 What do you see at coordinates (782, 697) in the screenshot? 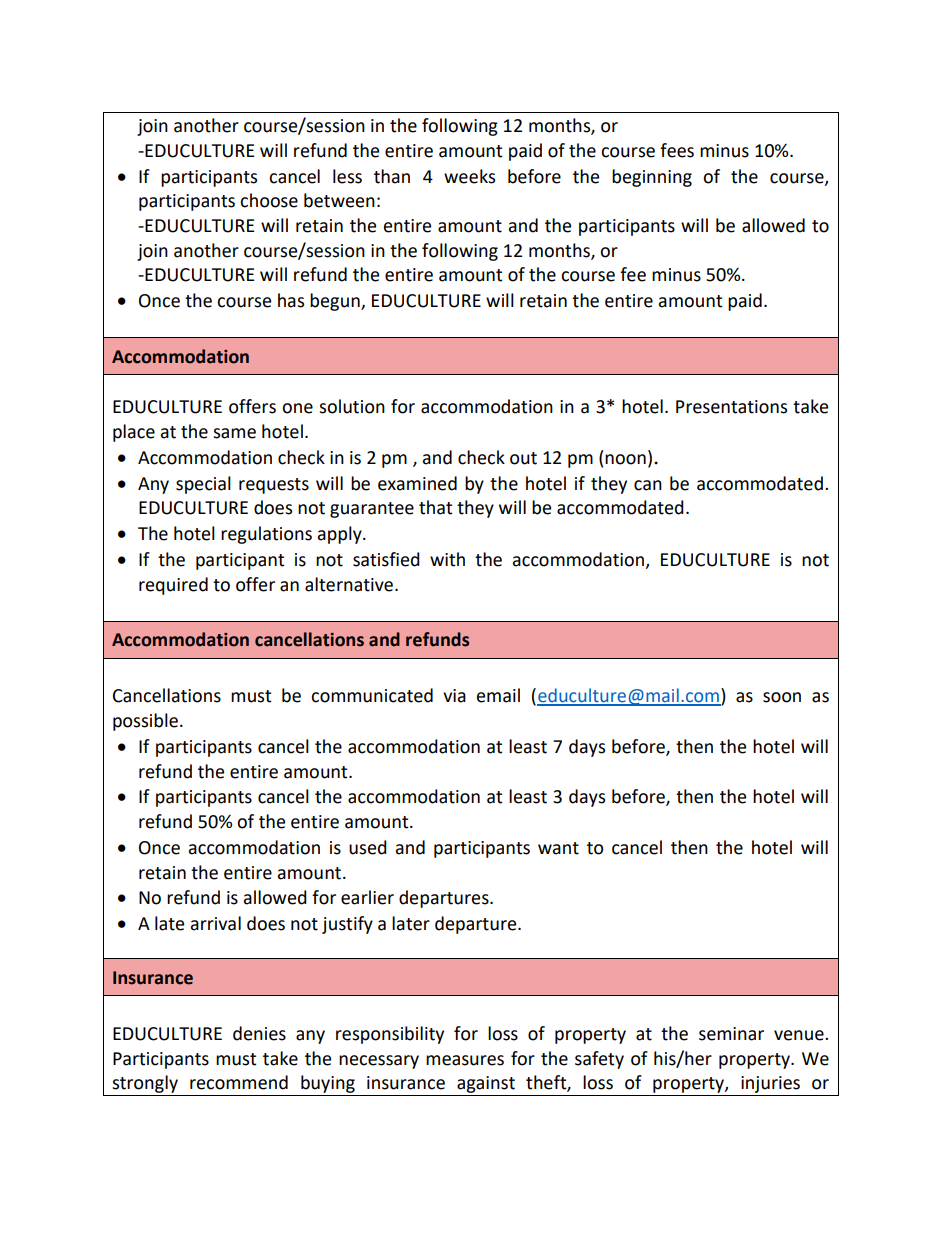
I see `soon` at bounding box center [782, 697].
